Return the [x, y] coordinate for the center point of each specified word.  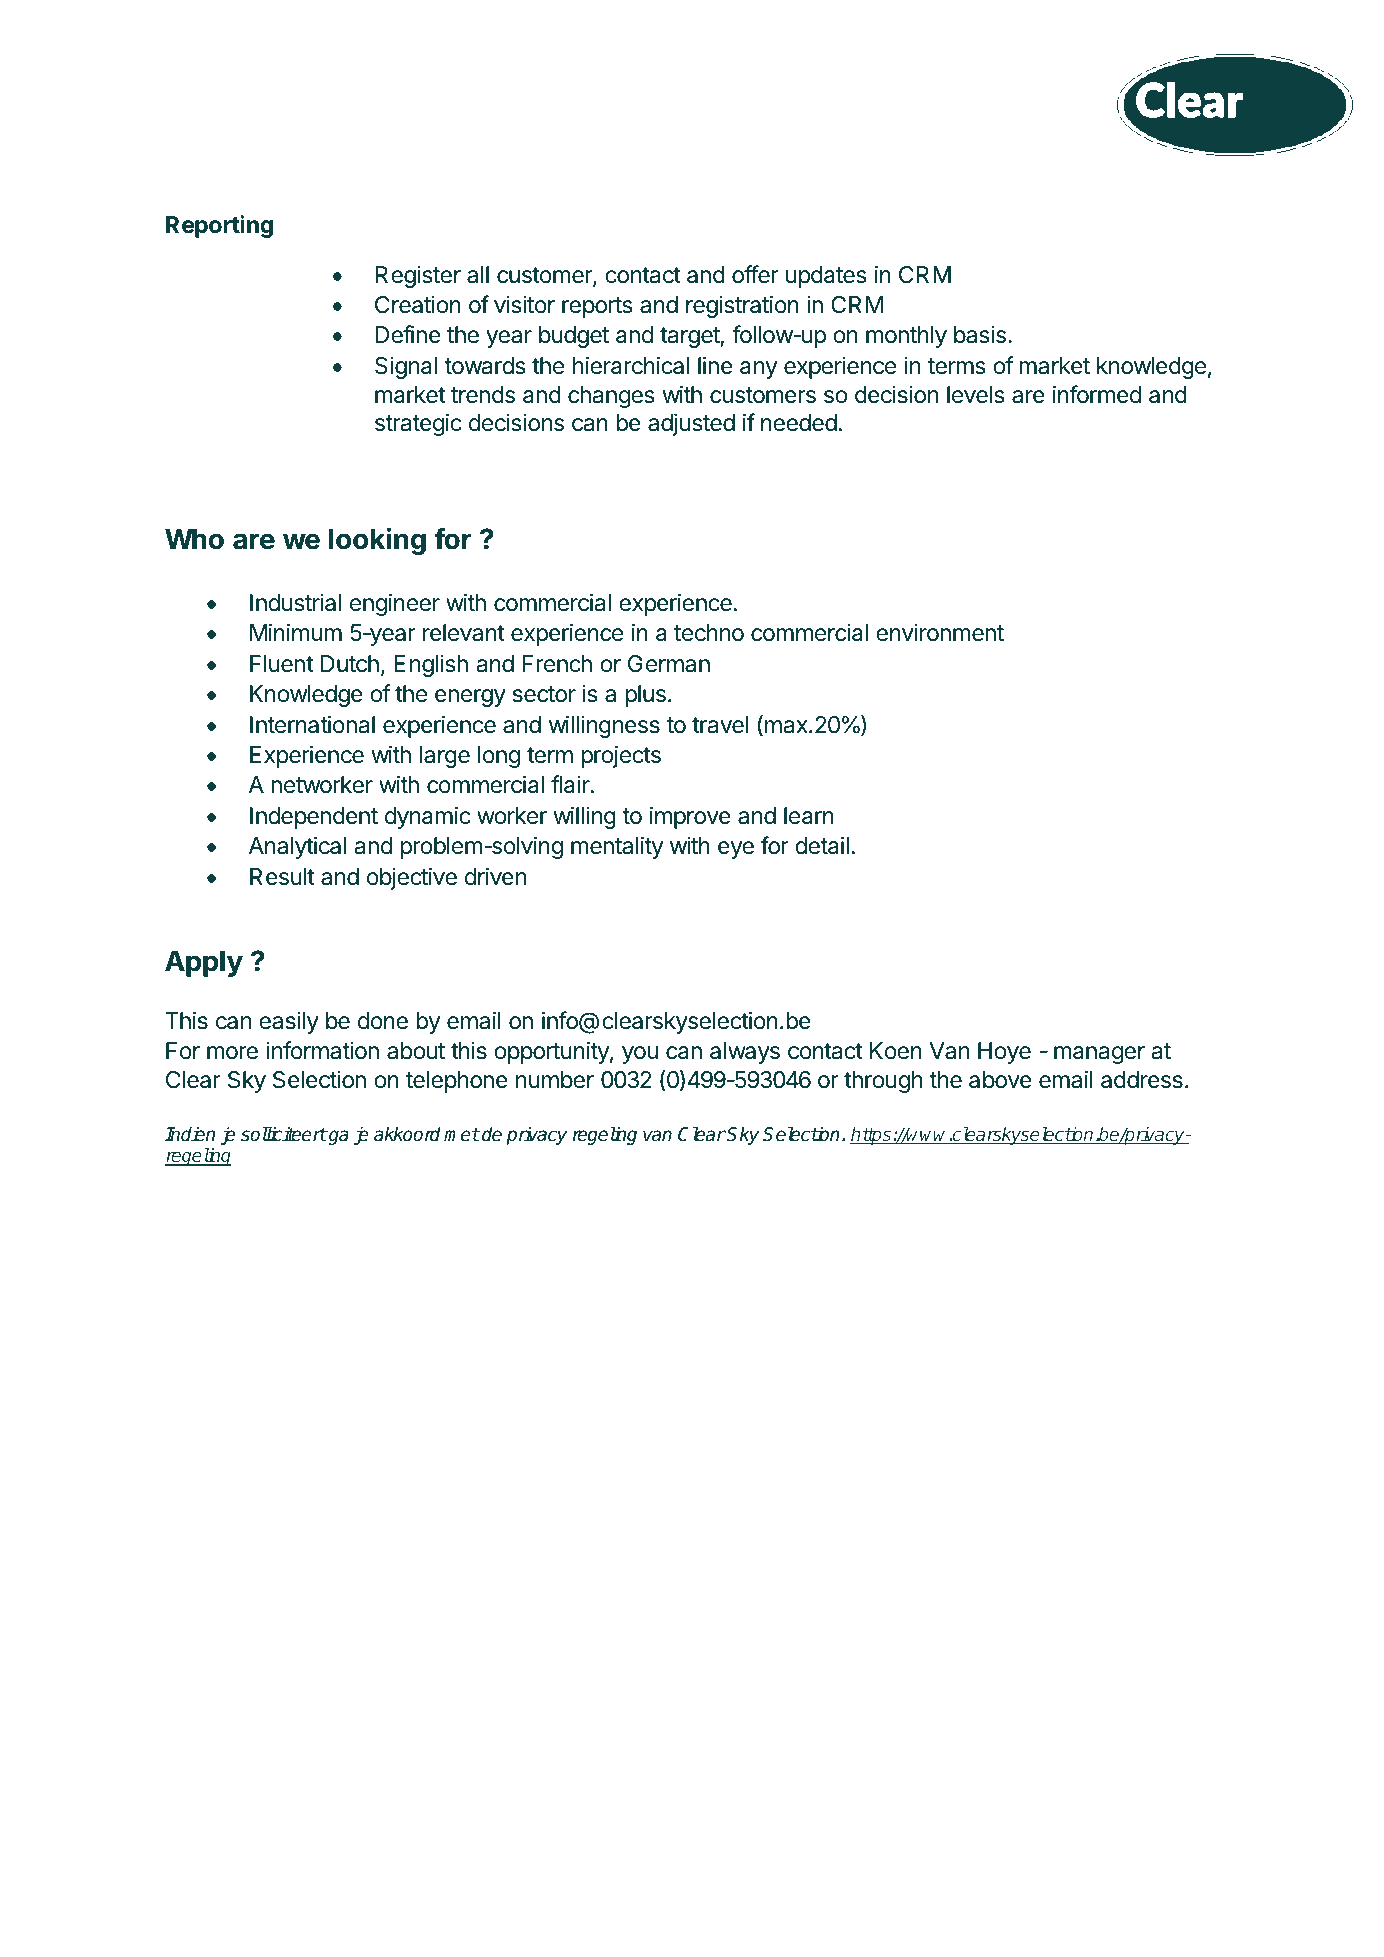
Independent [314, 818]
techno [709, 633]
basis [980, 334]
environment [940, 632]
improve [690, 817]
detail [822, 845]
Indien [190, 1134]
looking [377, 541]
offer [755, 274]
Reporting [219, 226]
